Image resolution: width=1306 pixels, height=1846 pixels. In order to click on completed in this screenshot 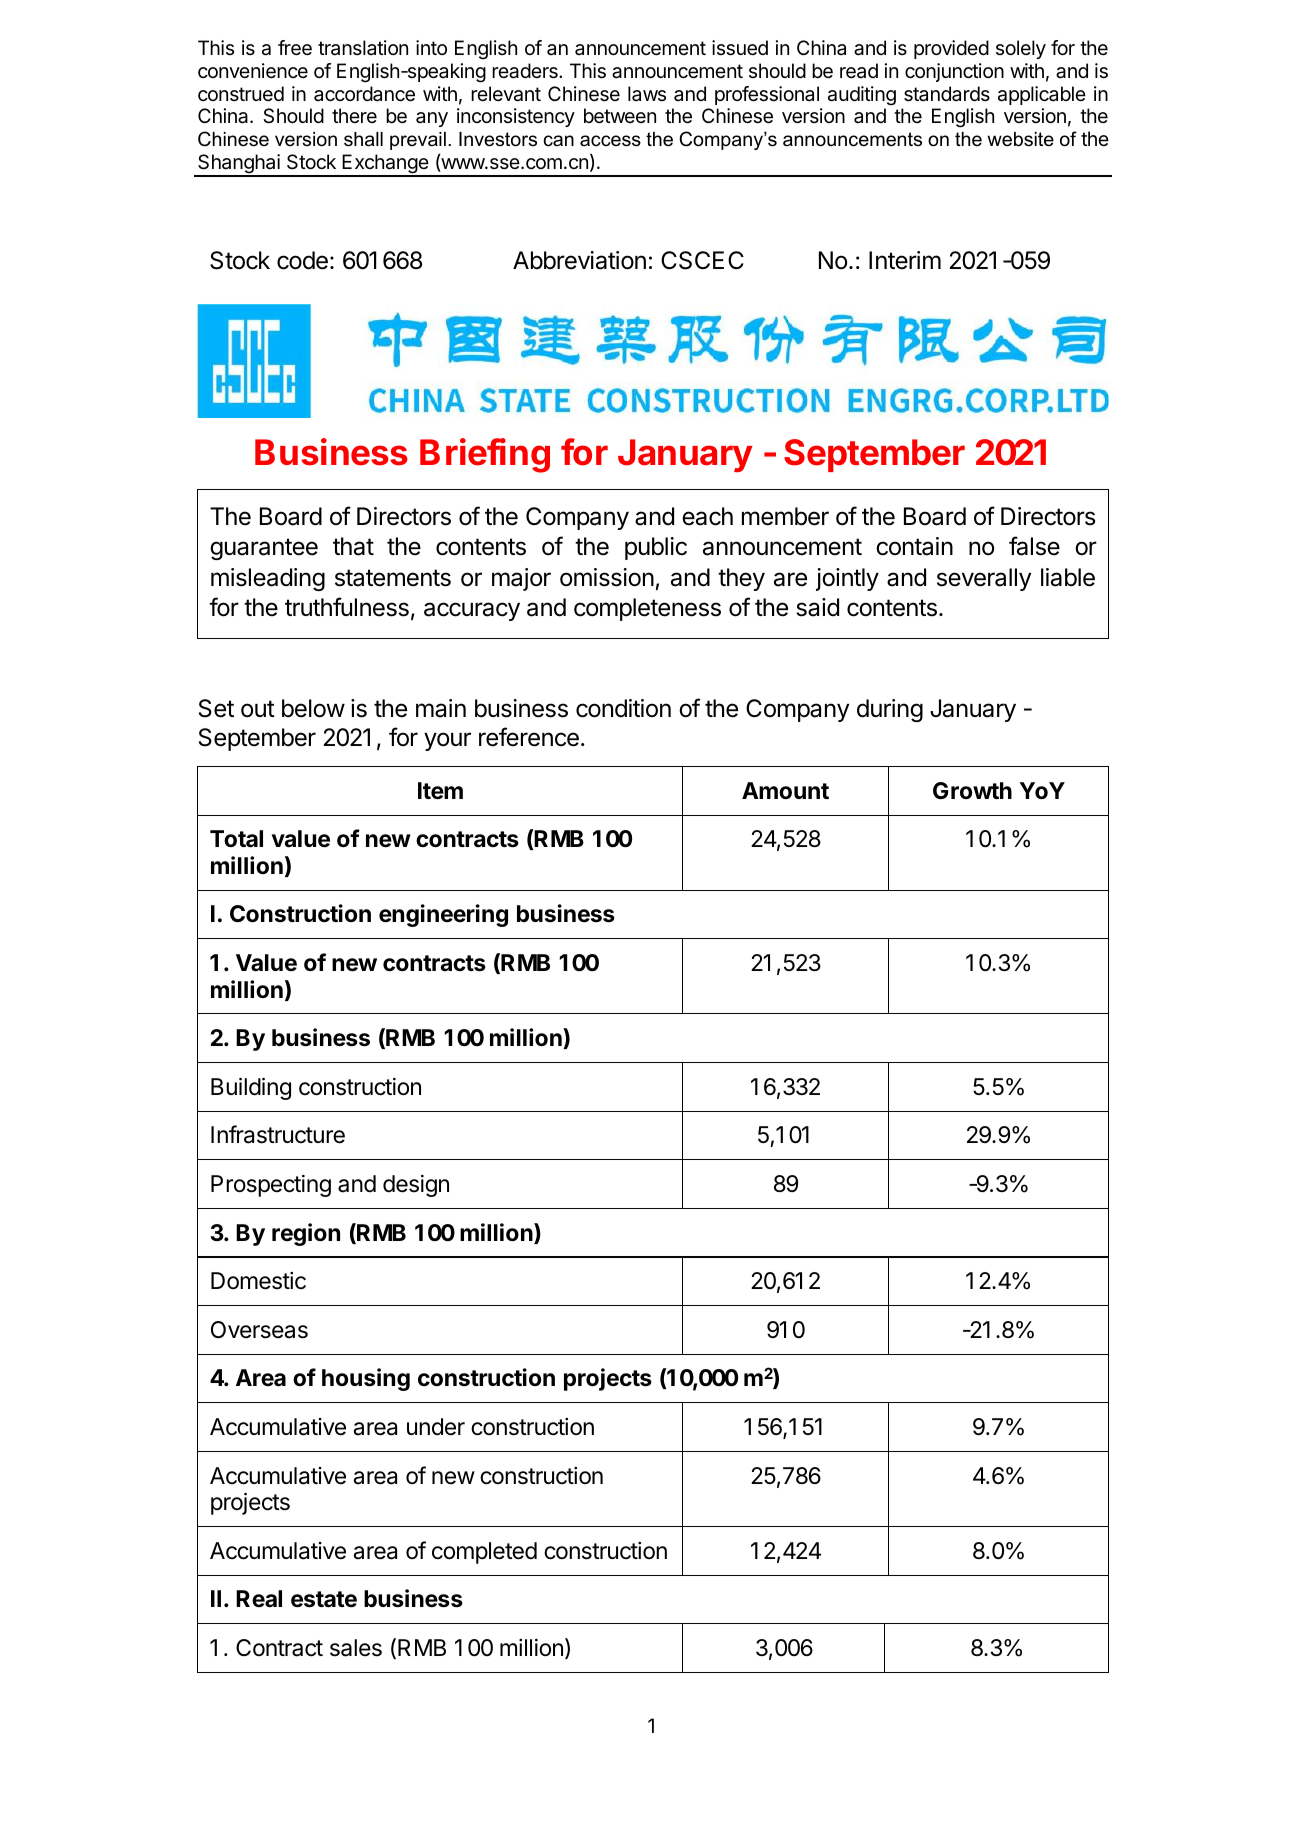, I will do `click(484, 1553)`.
